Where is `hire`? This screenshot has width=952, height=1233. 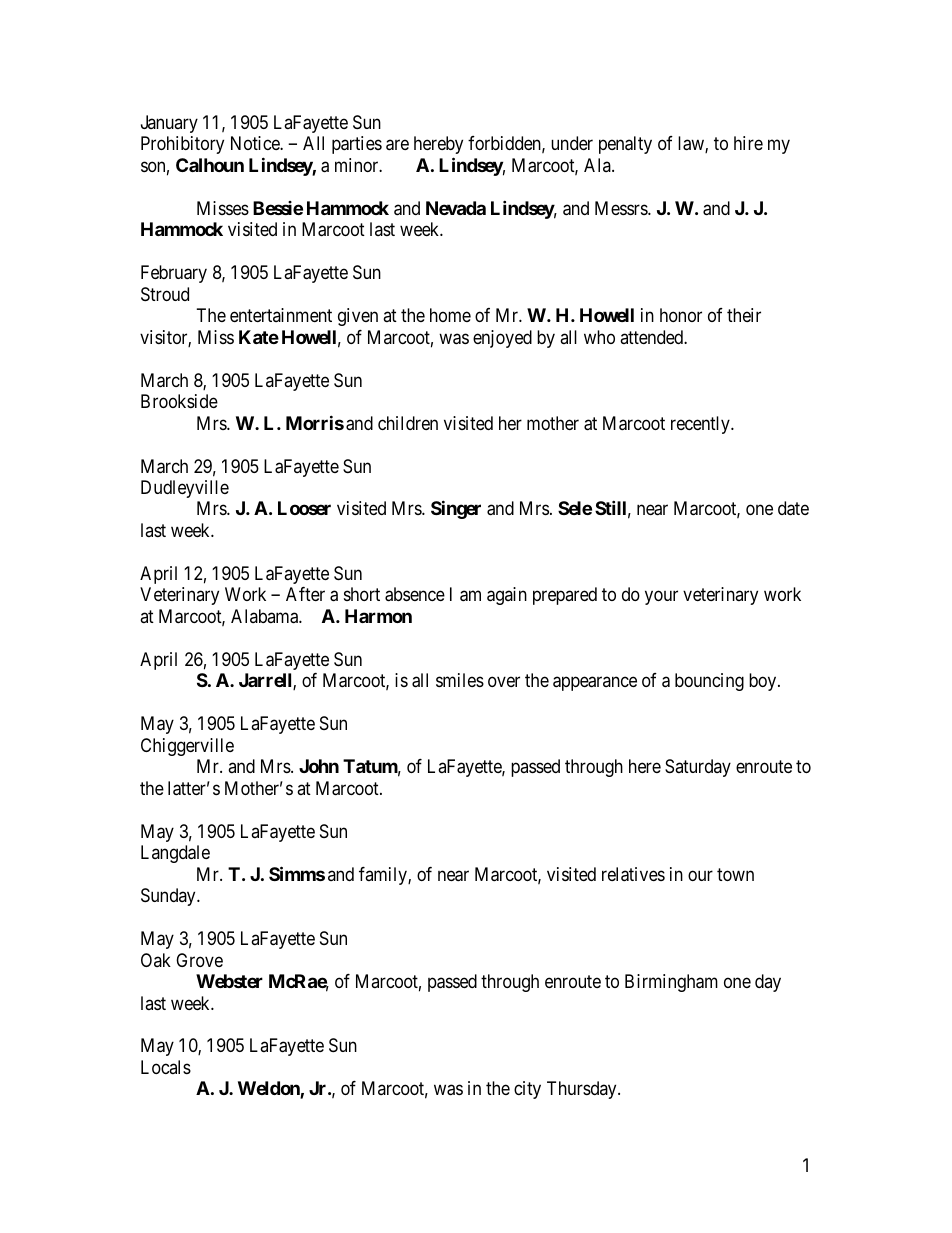 hire is located at coordinates (748, 143).
